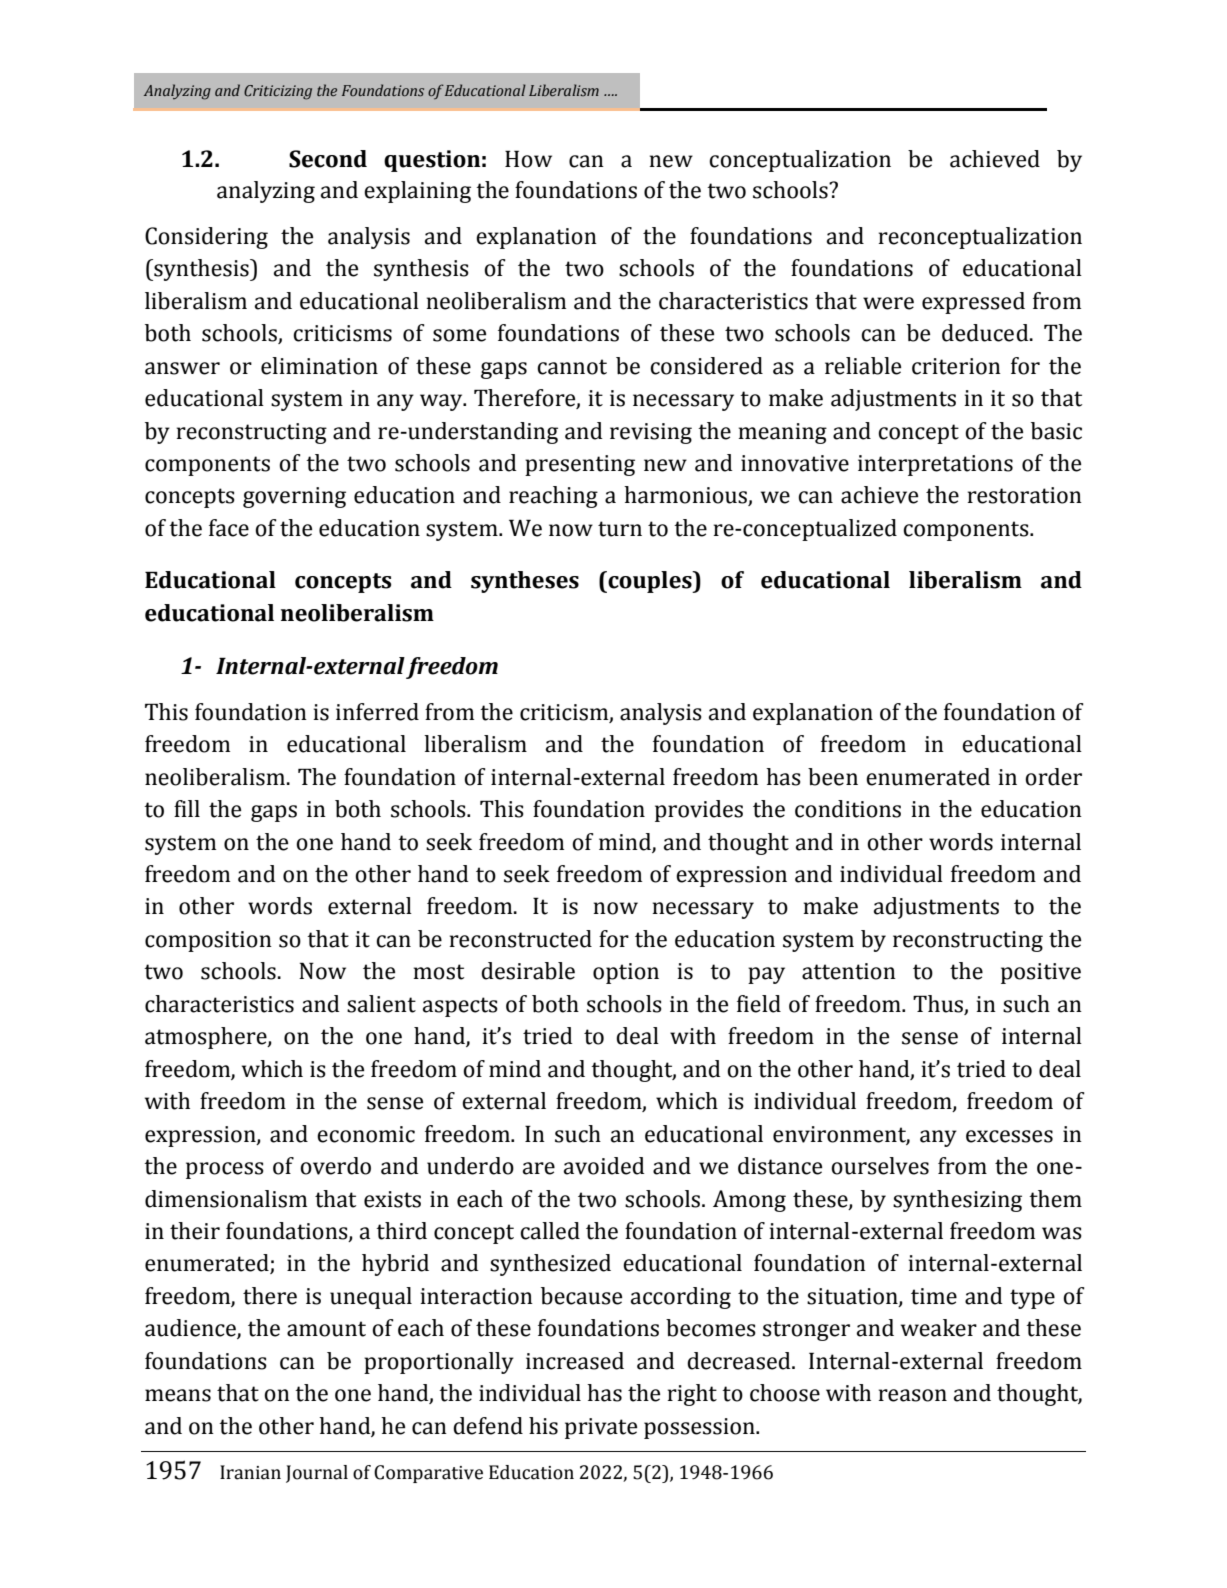  I want to click on positive, so click(1041, 973).
